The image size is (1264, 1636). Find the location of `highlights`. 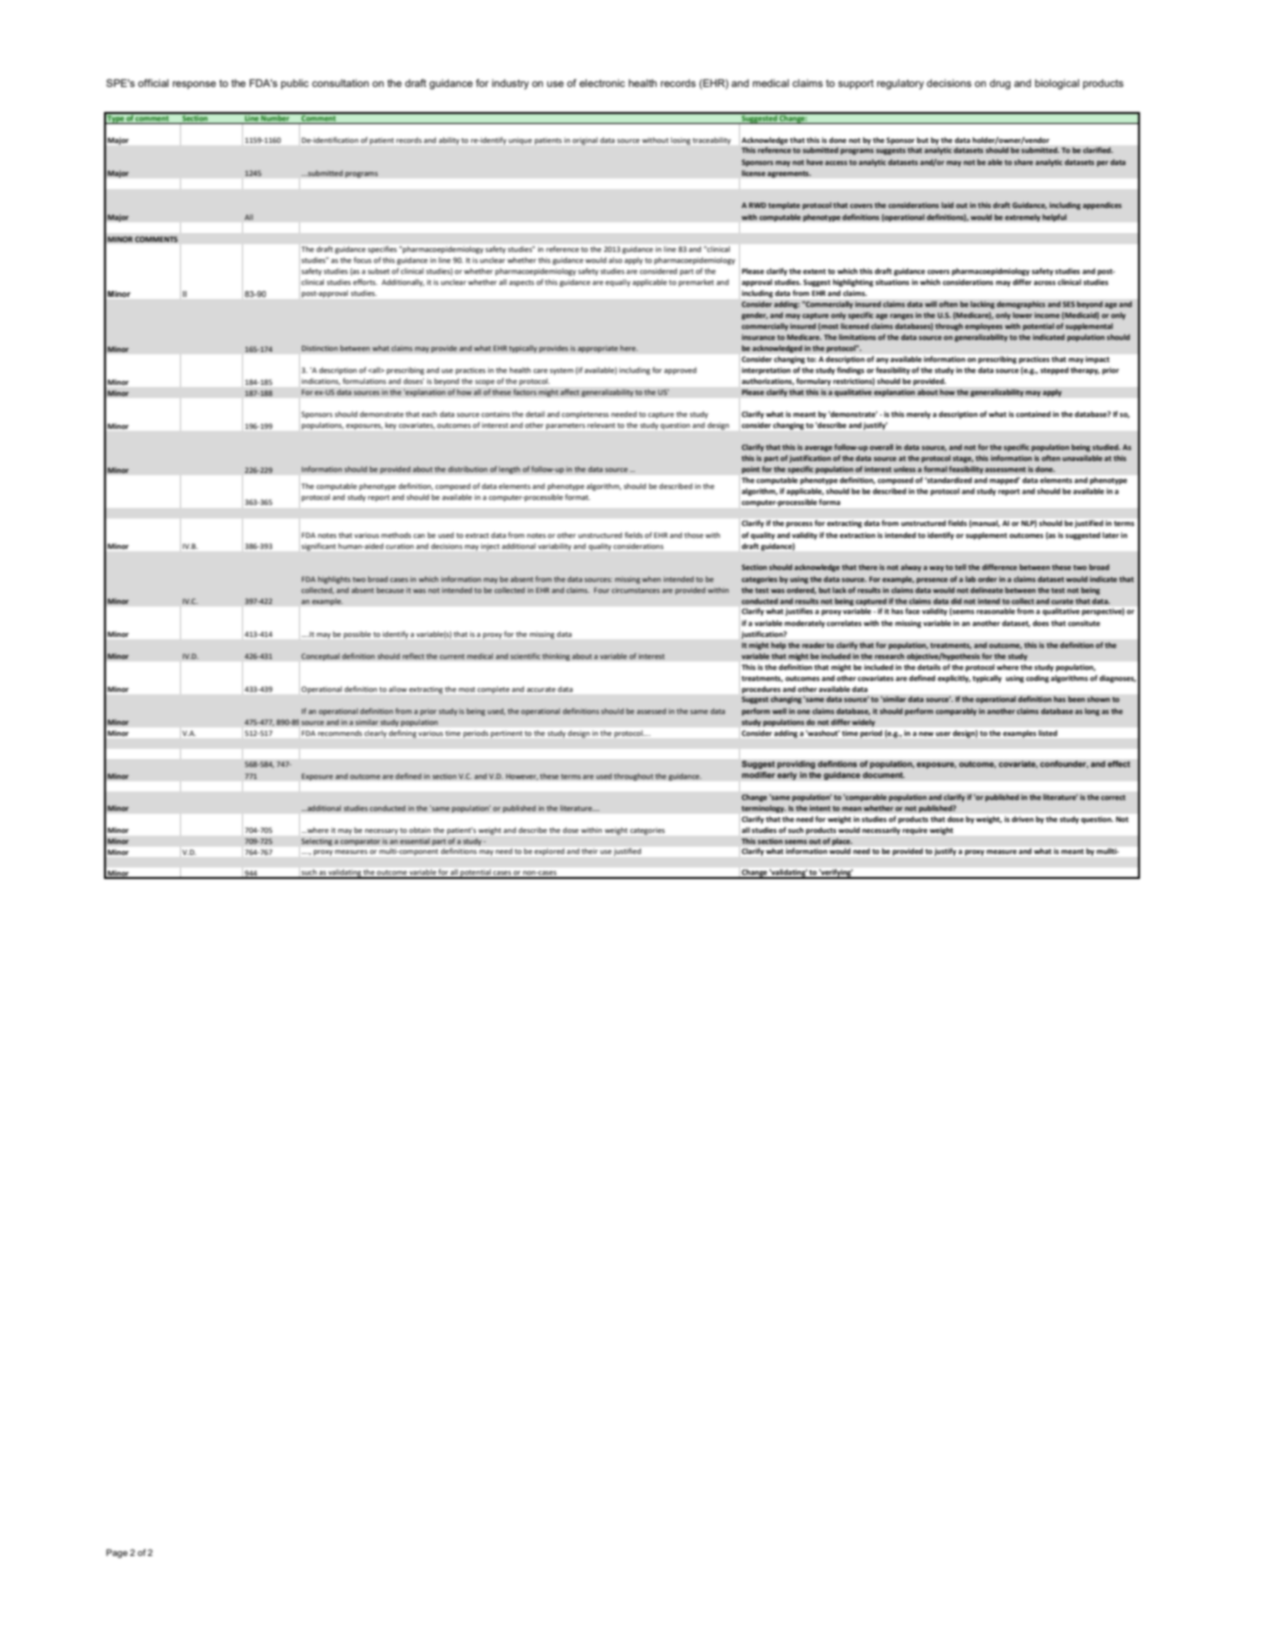

highlights is located at coordinates (334, 580).
